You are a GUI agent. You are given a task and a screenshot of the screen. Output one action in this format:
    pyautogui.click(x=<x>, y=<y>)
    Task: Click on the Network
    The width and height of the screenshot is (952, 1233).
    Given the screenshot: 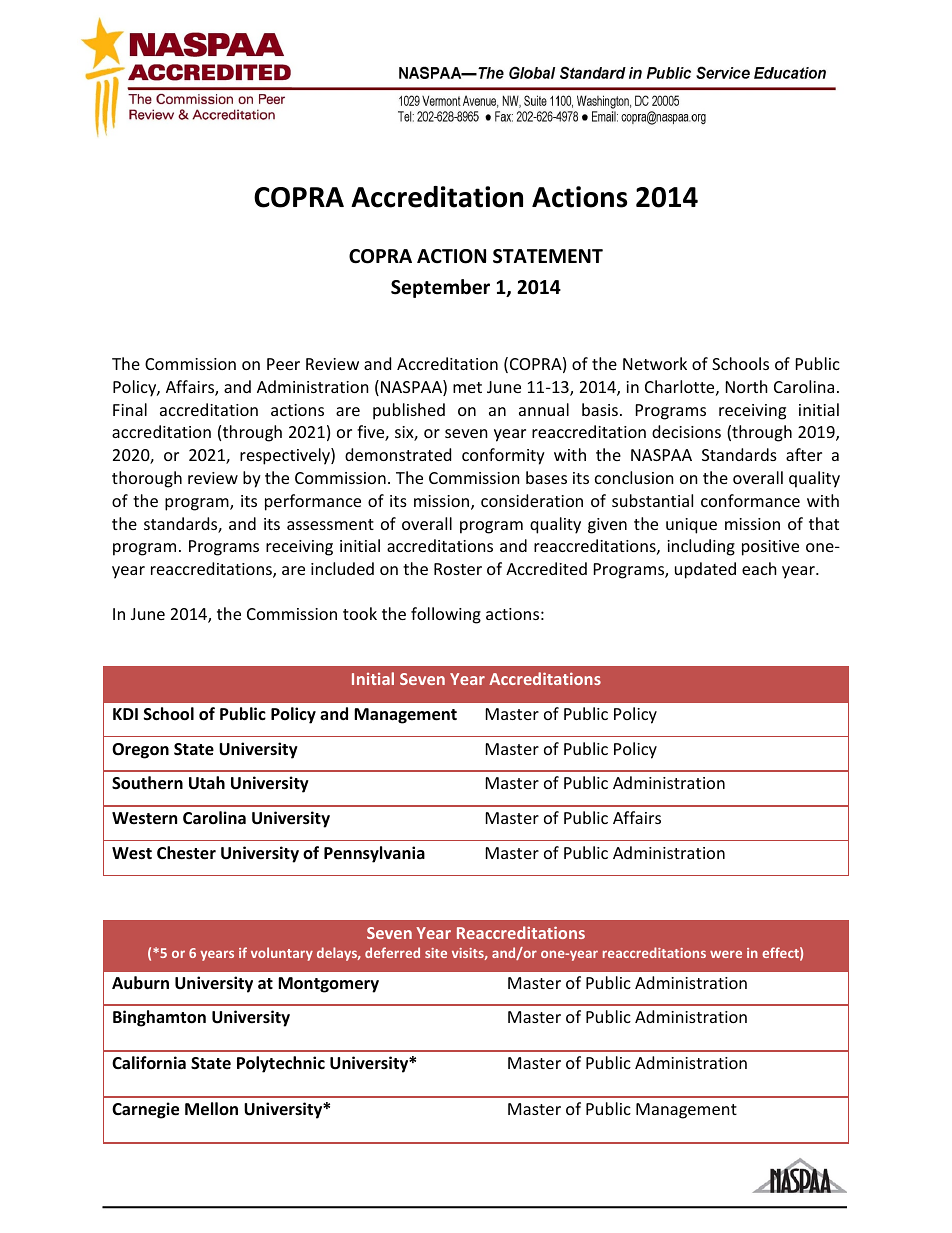 What is the action you would take?
    pyautogui.click(x=655, y=363)
